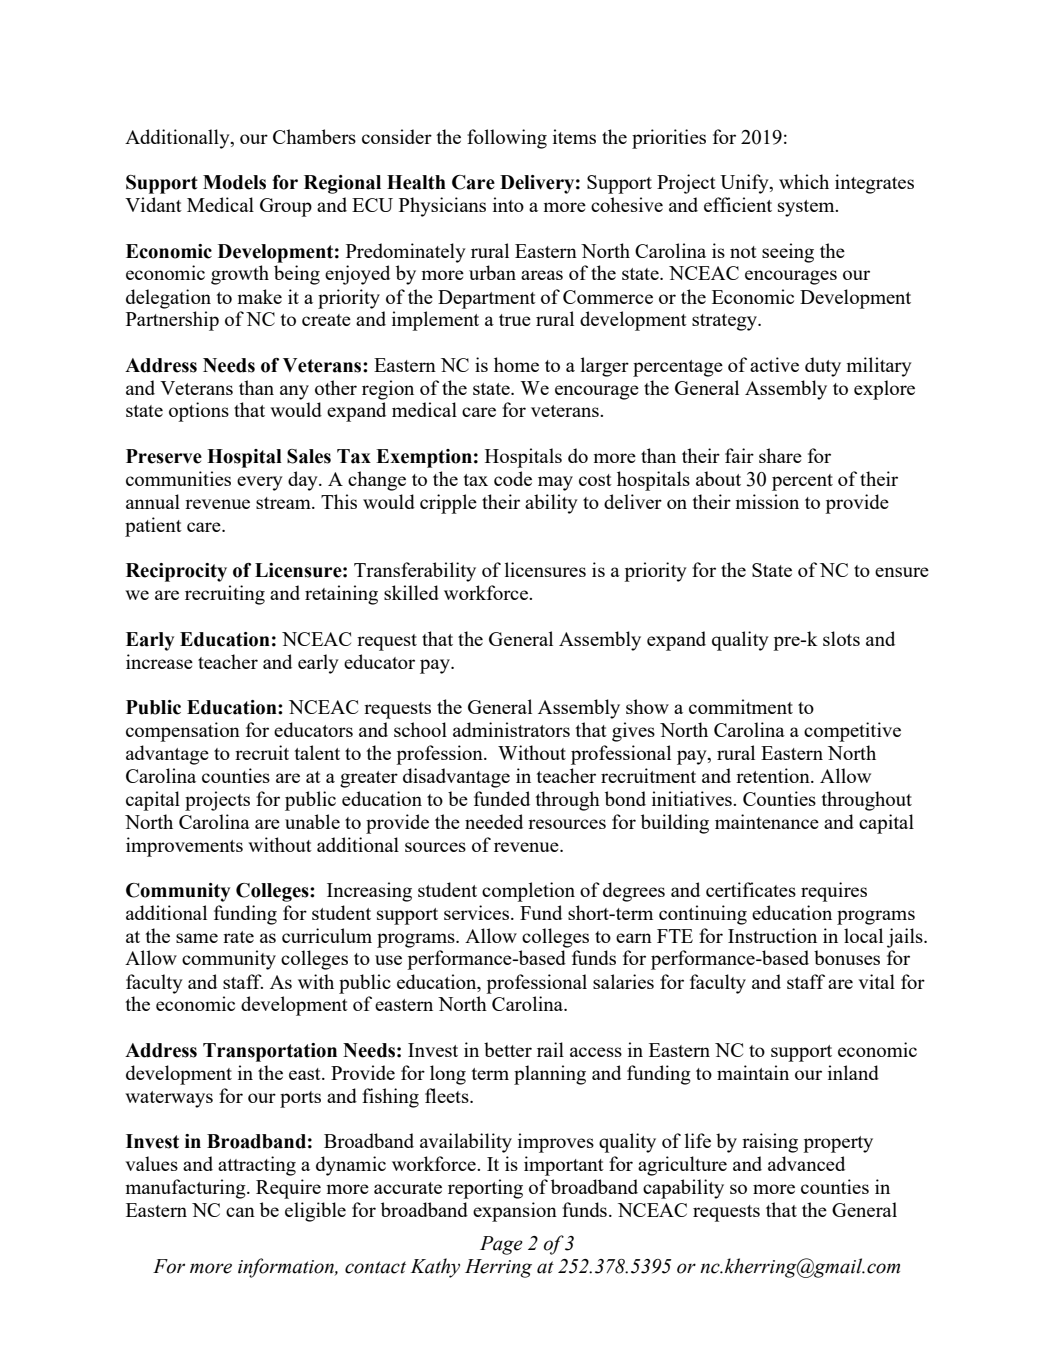 The height and width of the screenshot is (1361, 1052). Describe the element at coordinates (284, 503) in the screenshot. I see `stream` at that location.
